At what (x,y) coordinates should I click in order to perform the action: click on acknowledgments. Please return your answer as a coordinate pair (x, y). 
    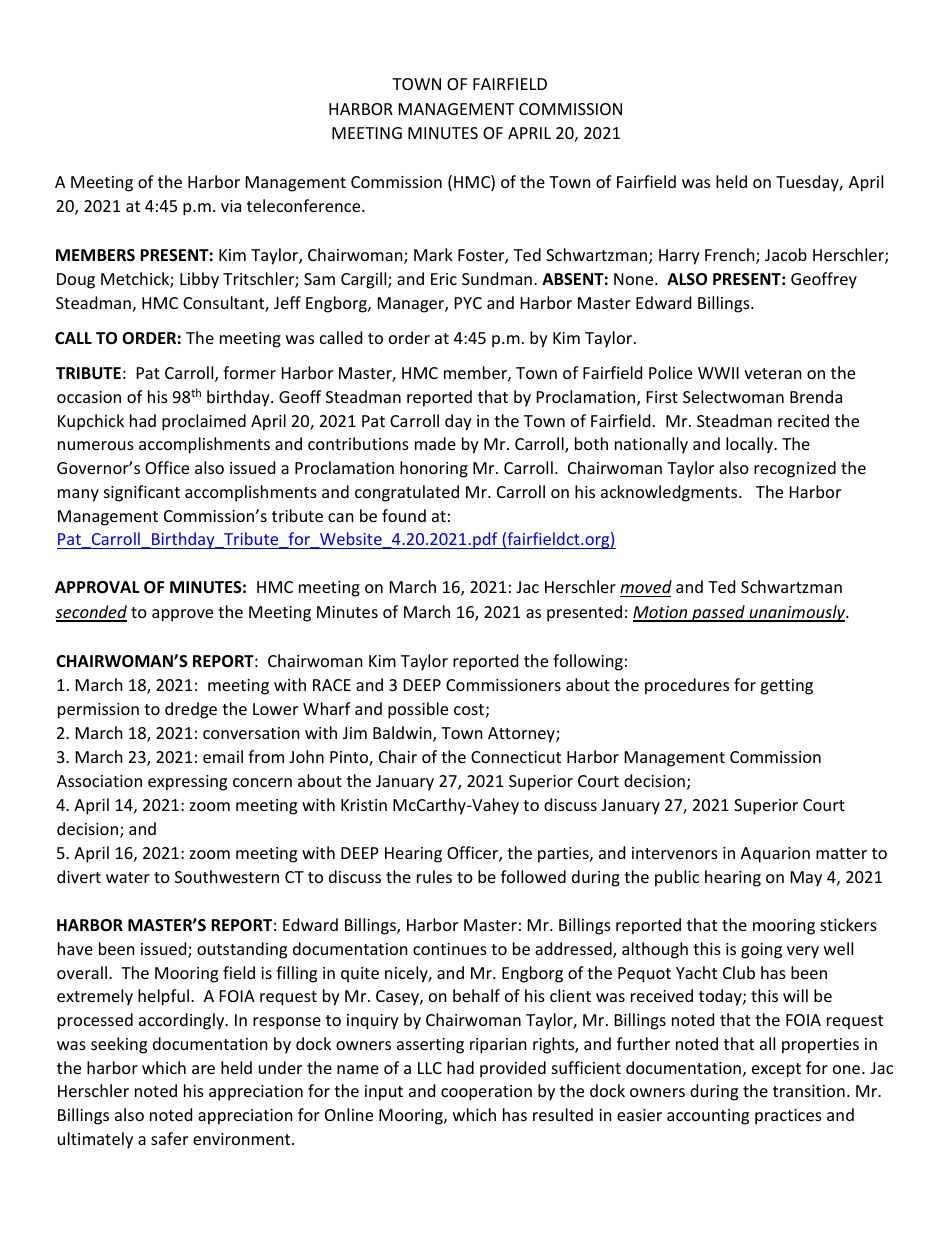
    Looking at the image, I should click on (670, 493).
